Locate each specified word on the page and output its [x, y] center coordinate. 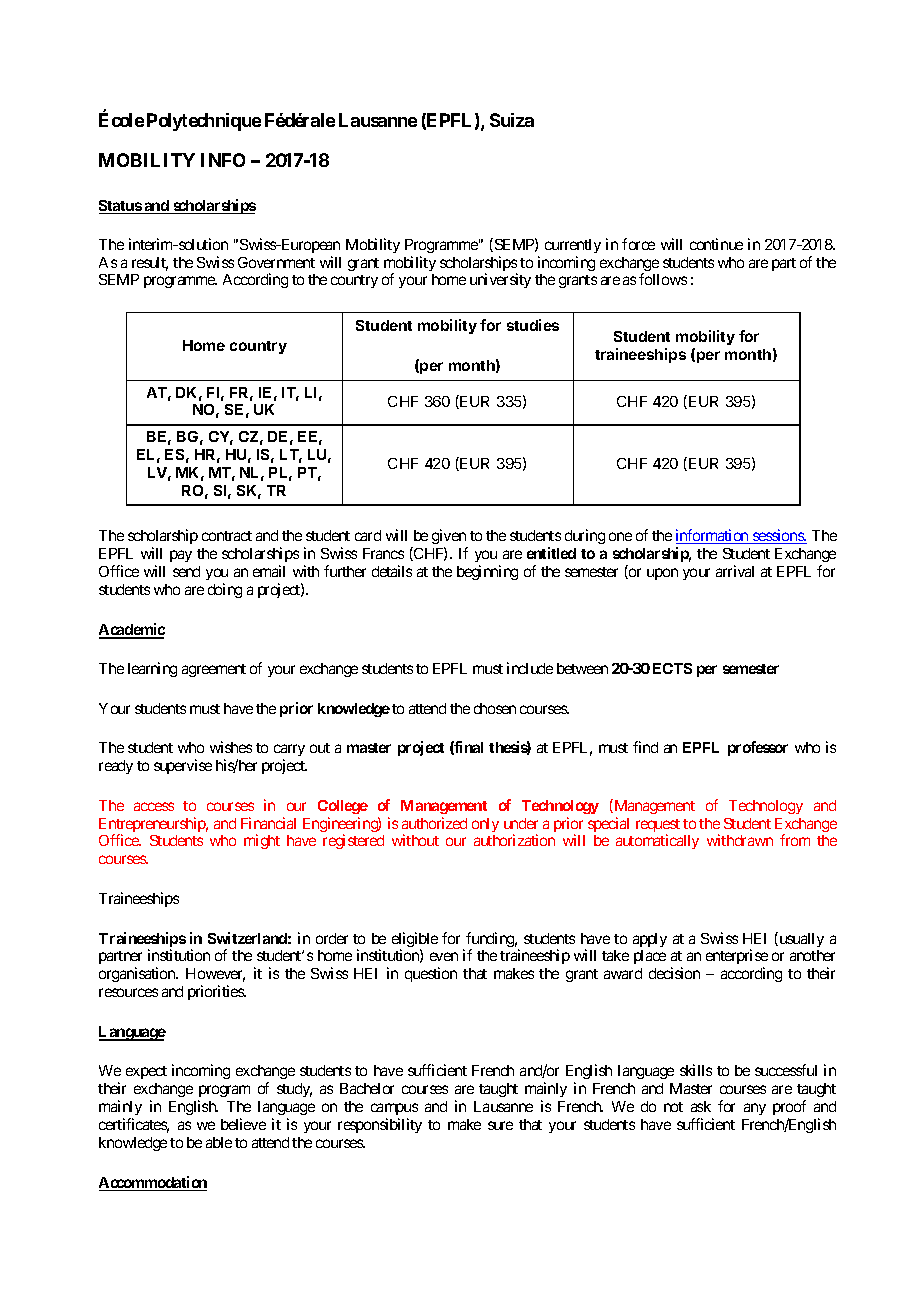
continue [716, 244]
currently [573, 246]
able [219, 1142]
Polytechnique [204, 122]
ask [701, 1106]
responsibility [380, 1125]
